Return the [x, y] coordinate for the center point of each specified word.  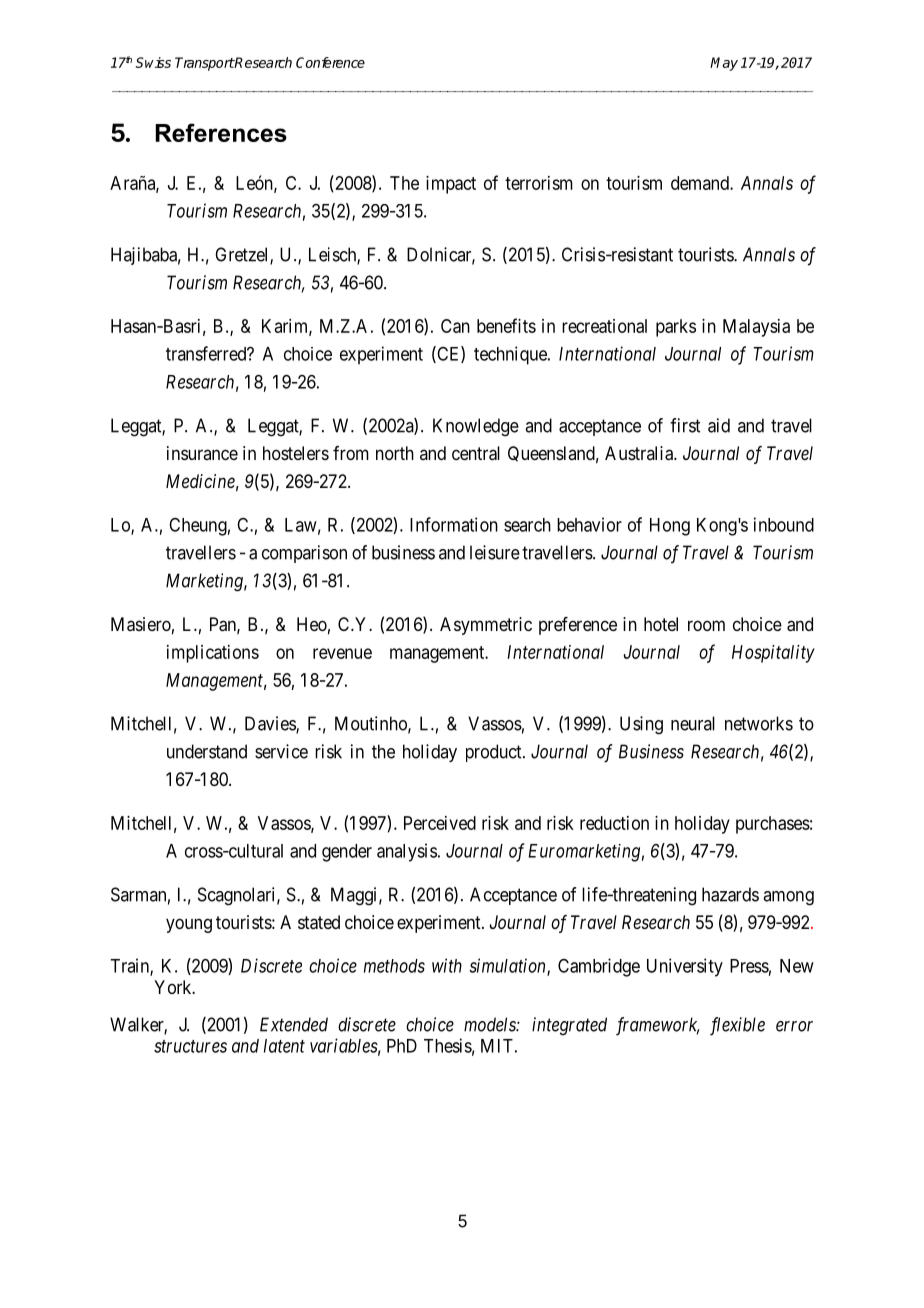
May [724, 64]
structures [190, 1046]
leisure [495, 552]
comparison [304, 554]
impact [451, 185]
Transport [205, 64]
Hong [670, 527]
